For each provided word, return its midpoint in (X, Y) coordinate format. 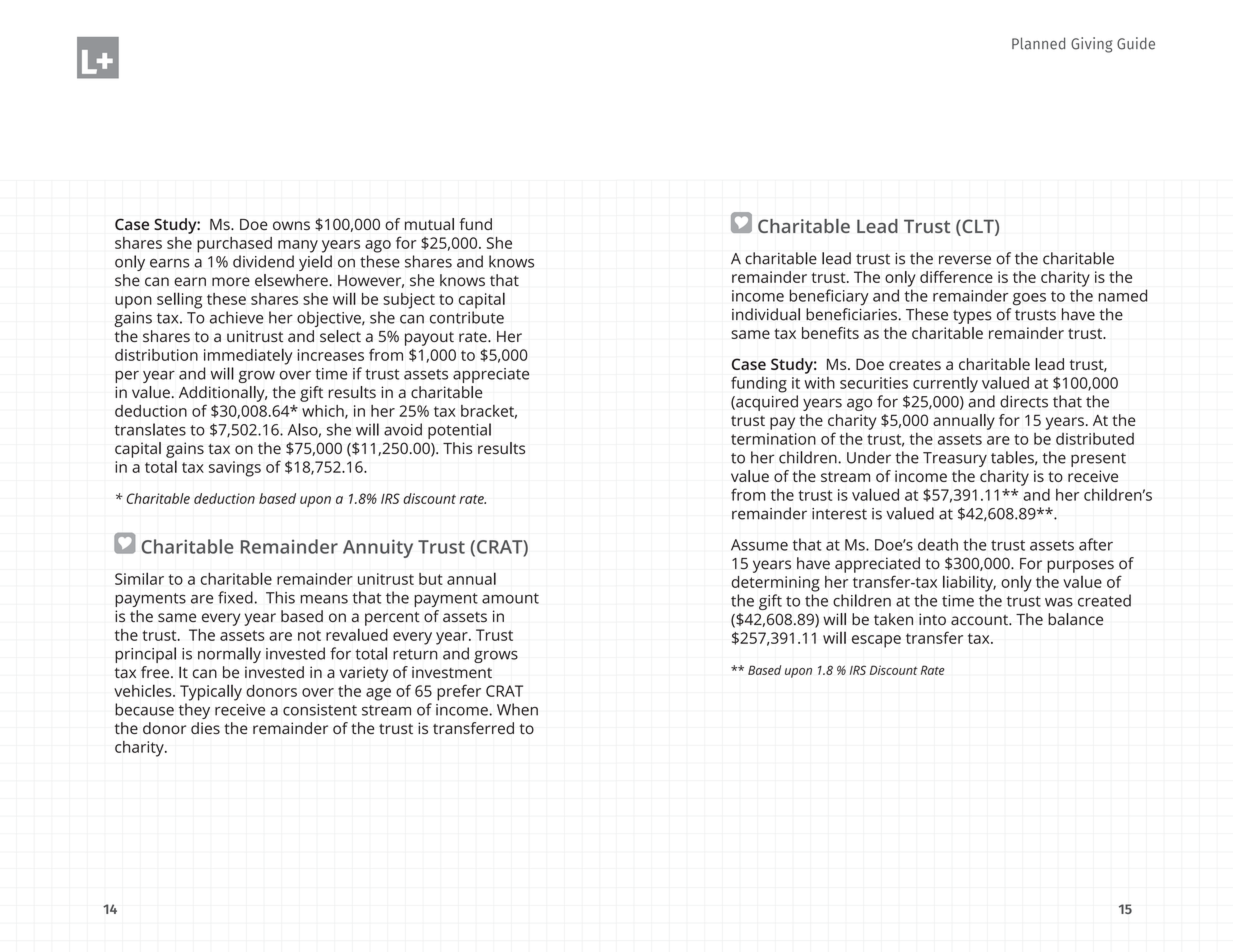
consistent (320, 710)
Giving (1092, 45)
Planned (1038, 43)
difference (956, 277)
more (231, 282)
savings (235, 469)
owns (291, 225)
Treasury (955, 459)
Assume (759, 545)
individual (766, 314)
